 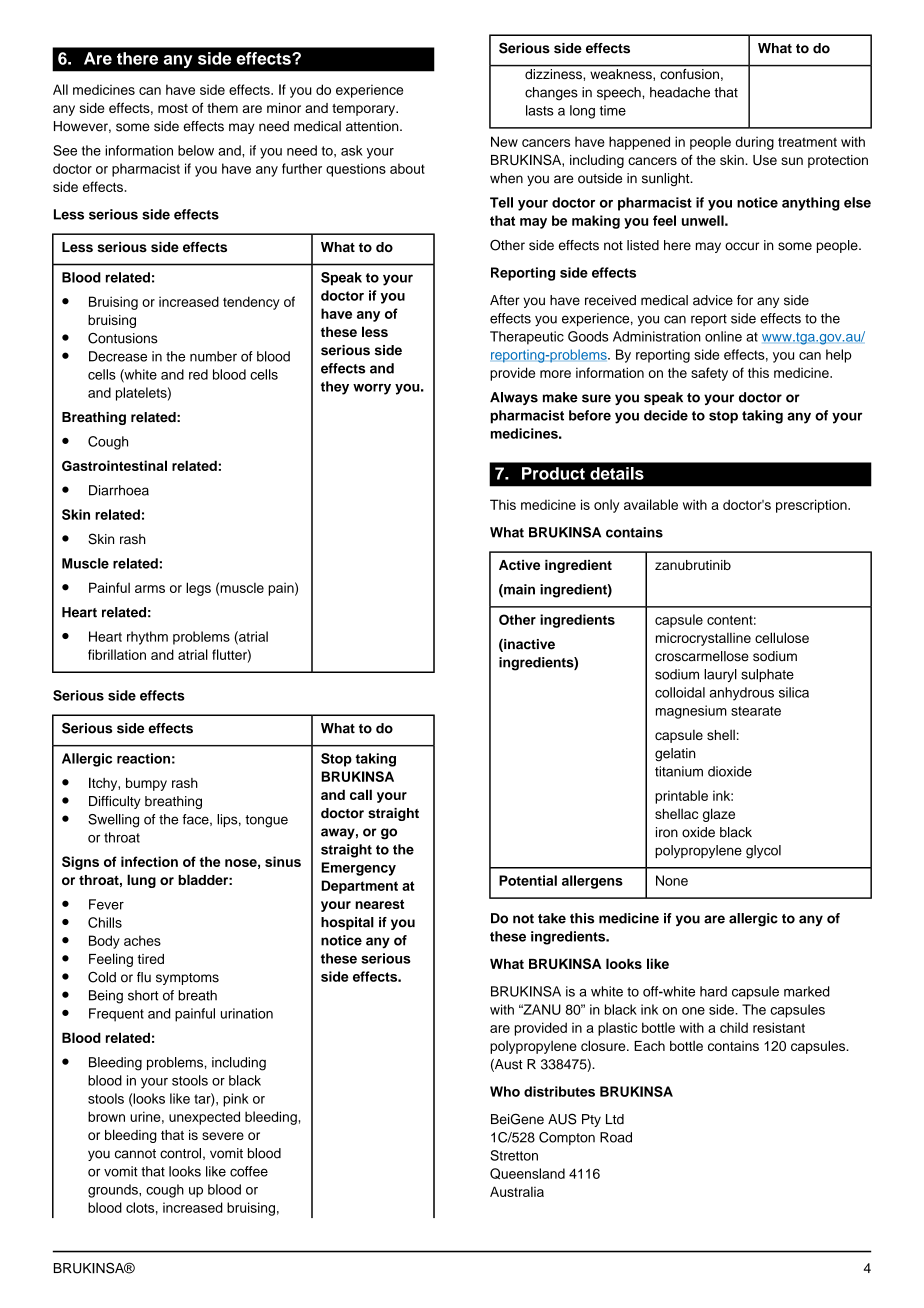 I want to click on bumpy, so click(x=146, y=784).
